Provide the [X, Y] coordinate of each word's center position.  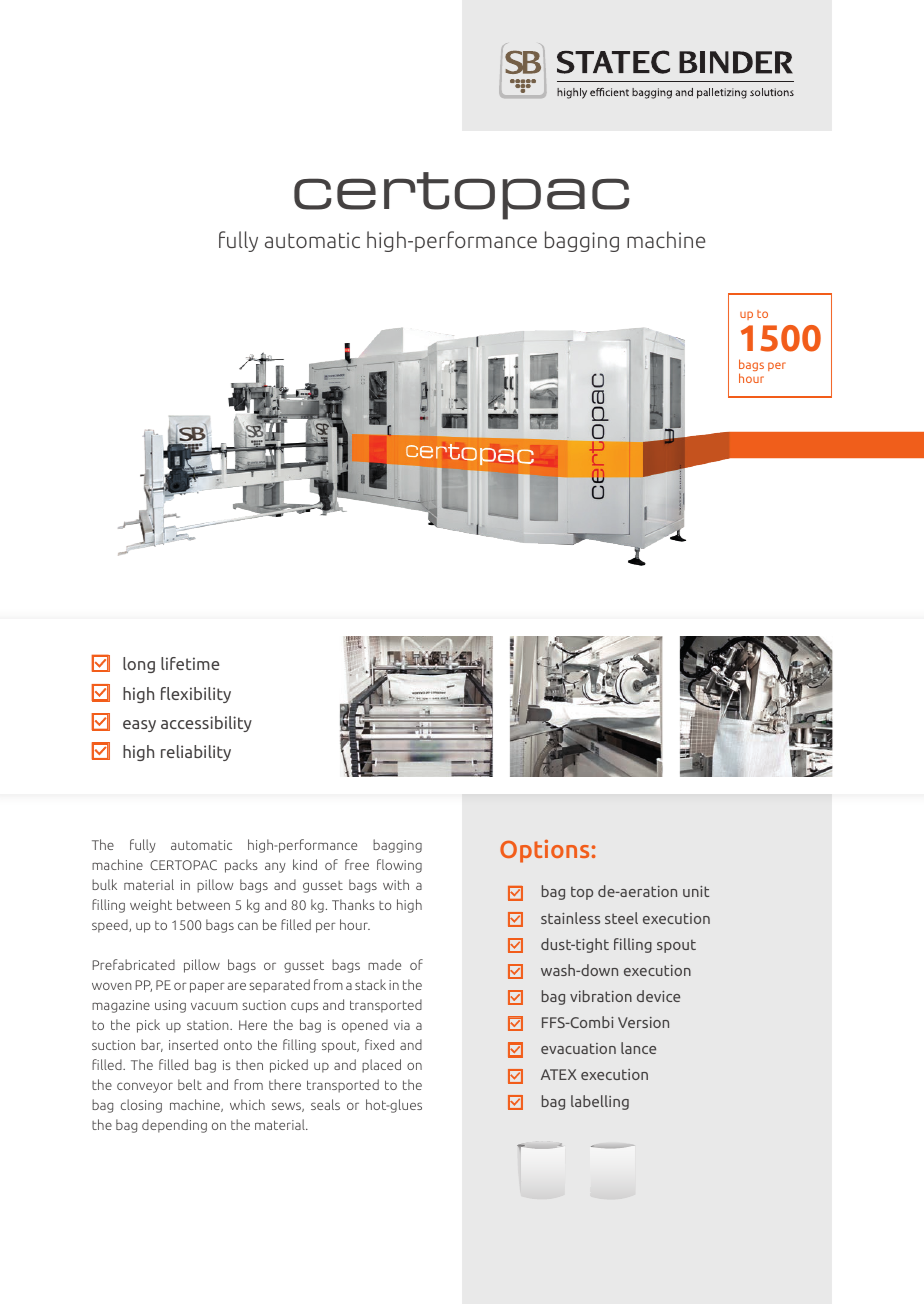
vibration [601, 996]
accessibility [206, 724]
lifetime [190, 663]
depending [174, 1126]
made [384, 964]
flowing [399, 866]
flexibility [196, 695]
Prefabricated [134, 964]
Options [544, 851]
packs [241, 866]
